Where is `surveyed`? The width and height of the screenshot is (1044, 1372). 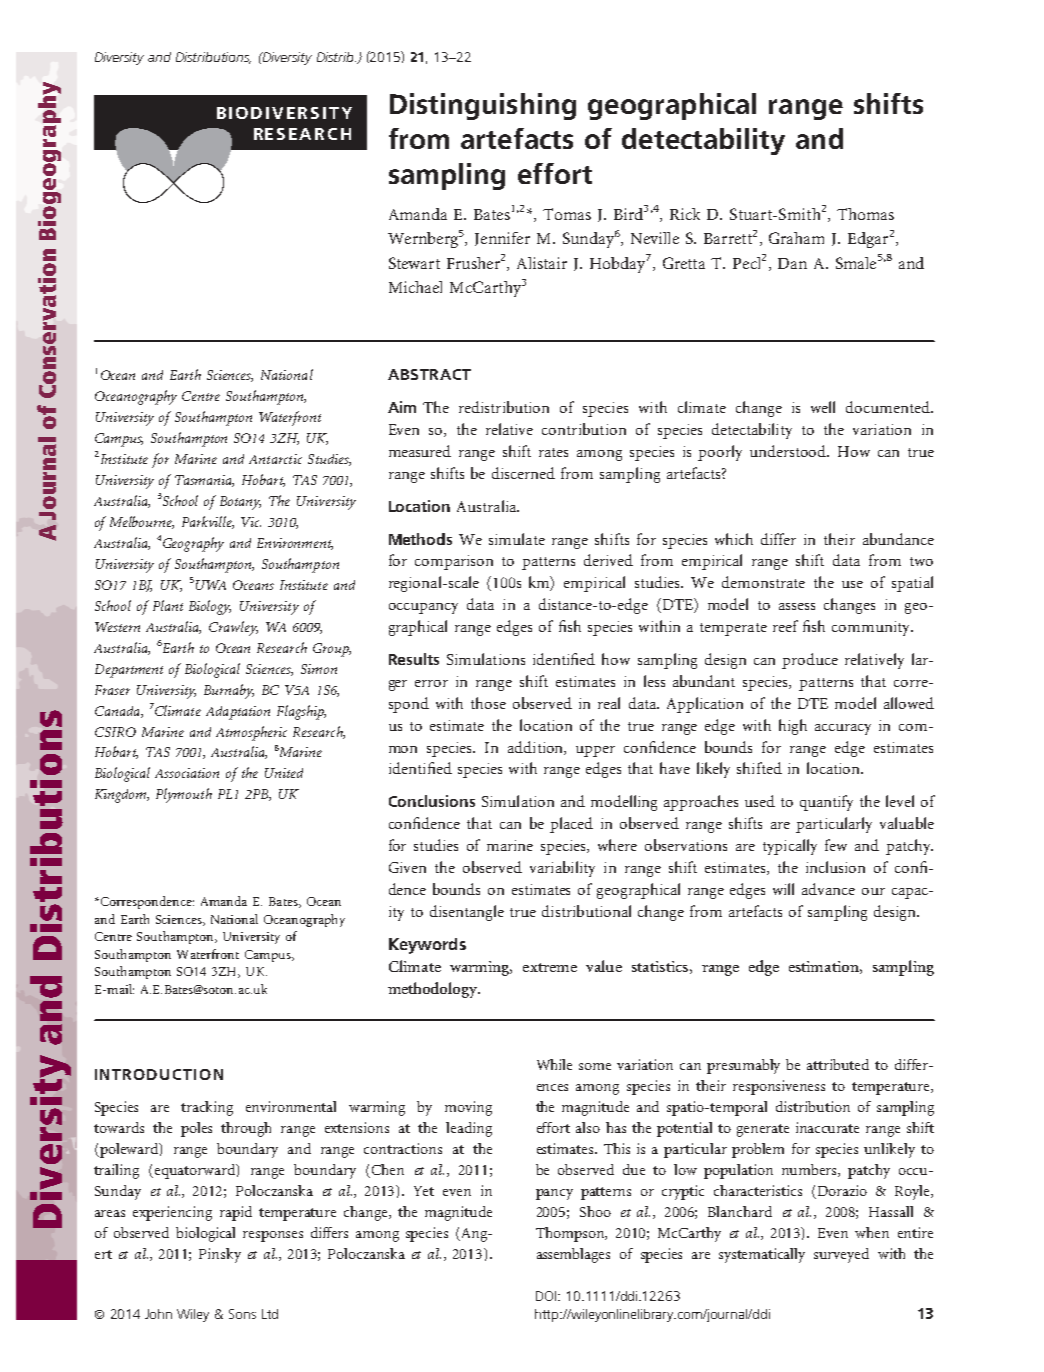
surveyed is located at coordinates (841, 1255).
